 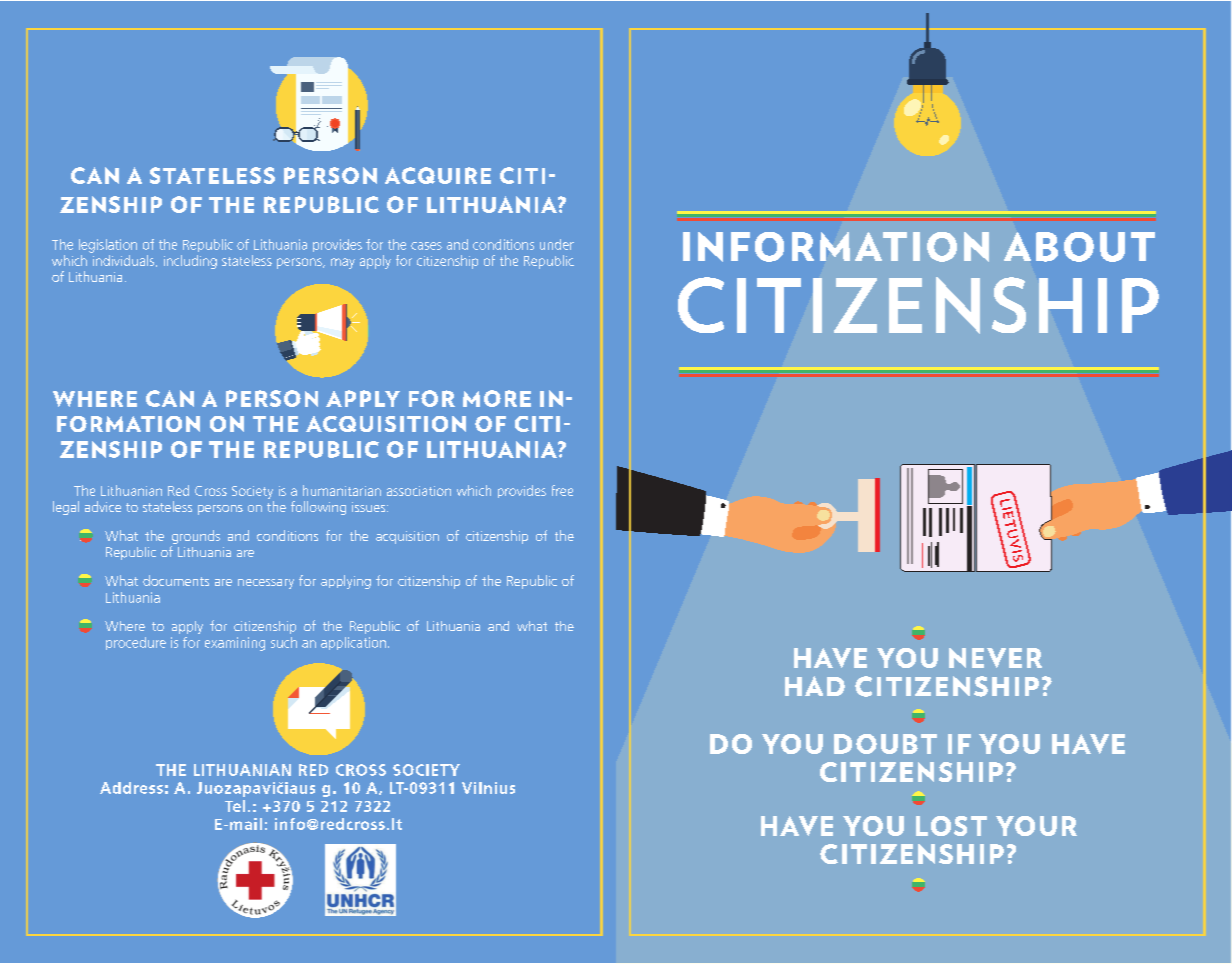 What do you see at coordinates (353, 643) in the document?
I see `application` at bounding box center [353, 643].
